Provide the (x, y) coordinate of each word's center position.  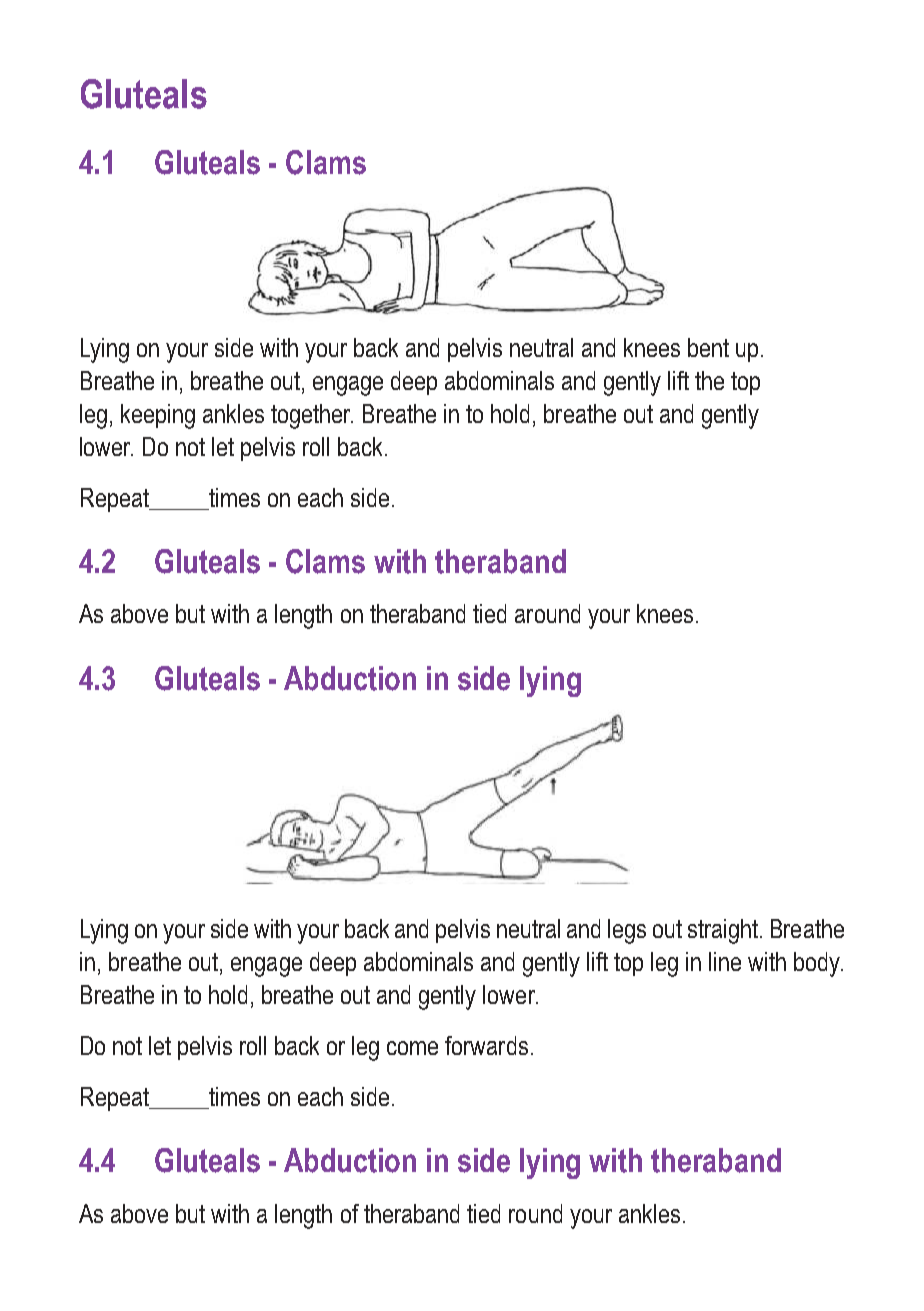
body (818, 964)
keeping (158, 416)
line (725, 961)
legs (627, 931)
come (412, 1048)
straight (723, 931)
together (312, 416)
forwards (486, 1045)
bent (708, 347)
